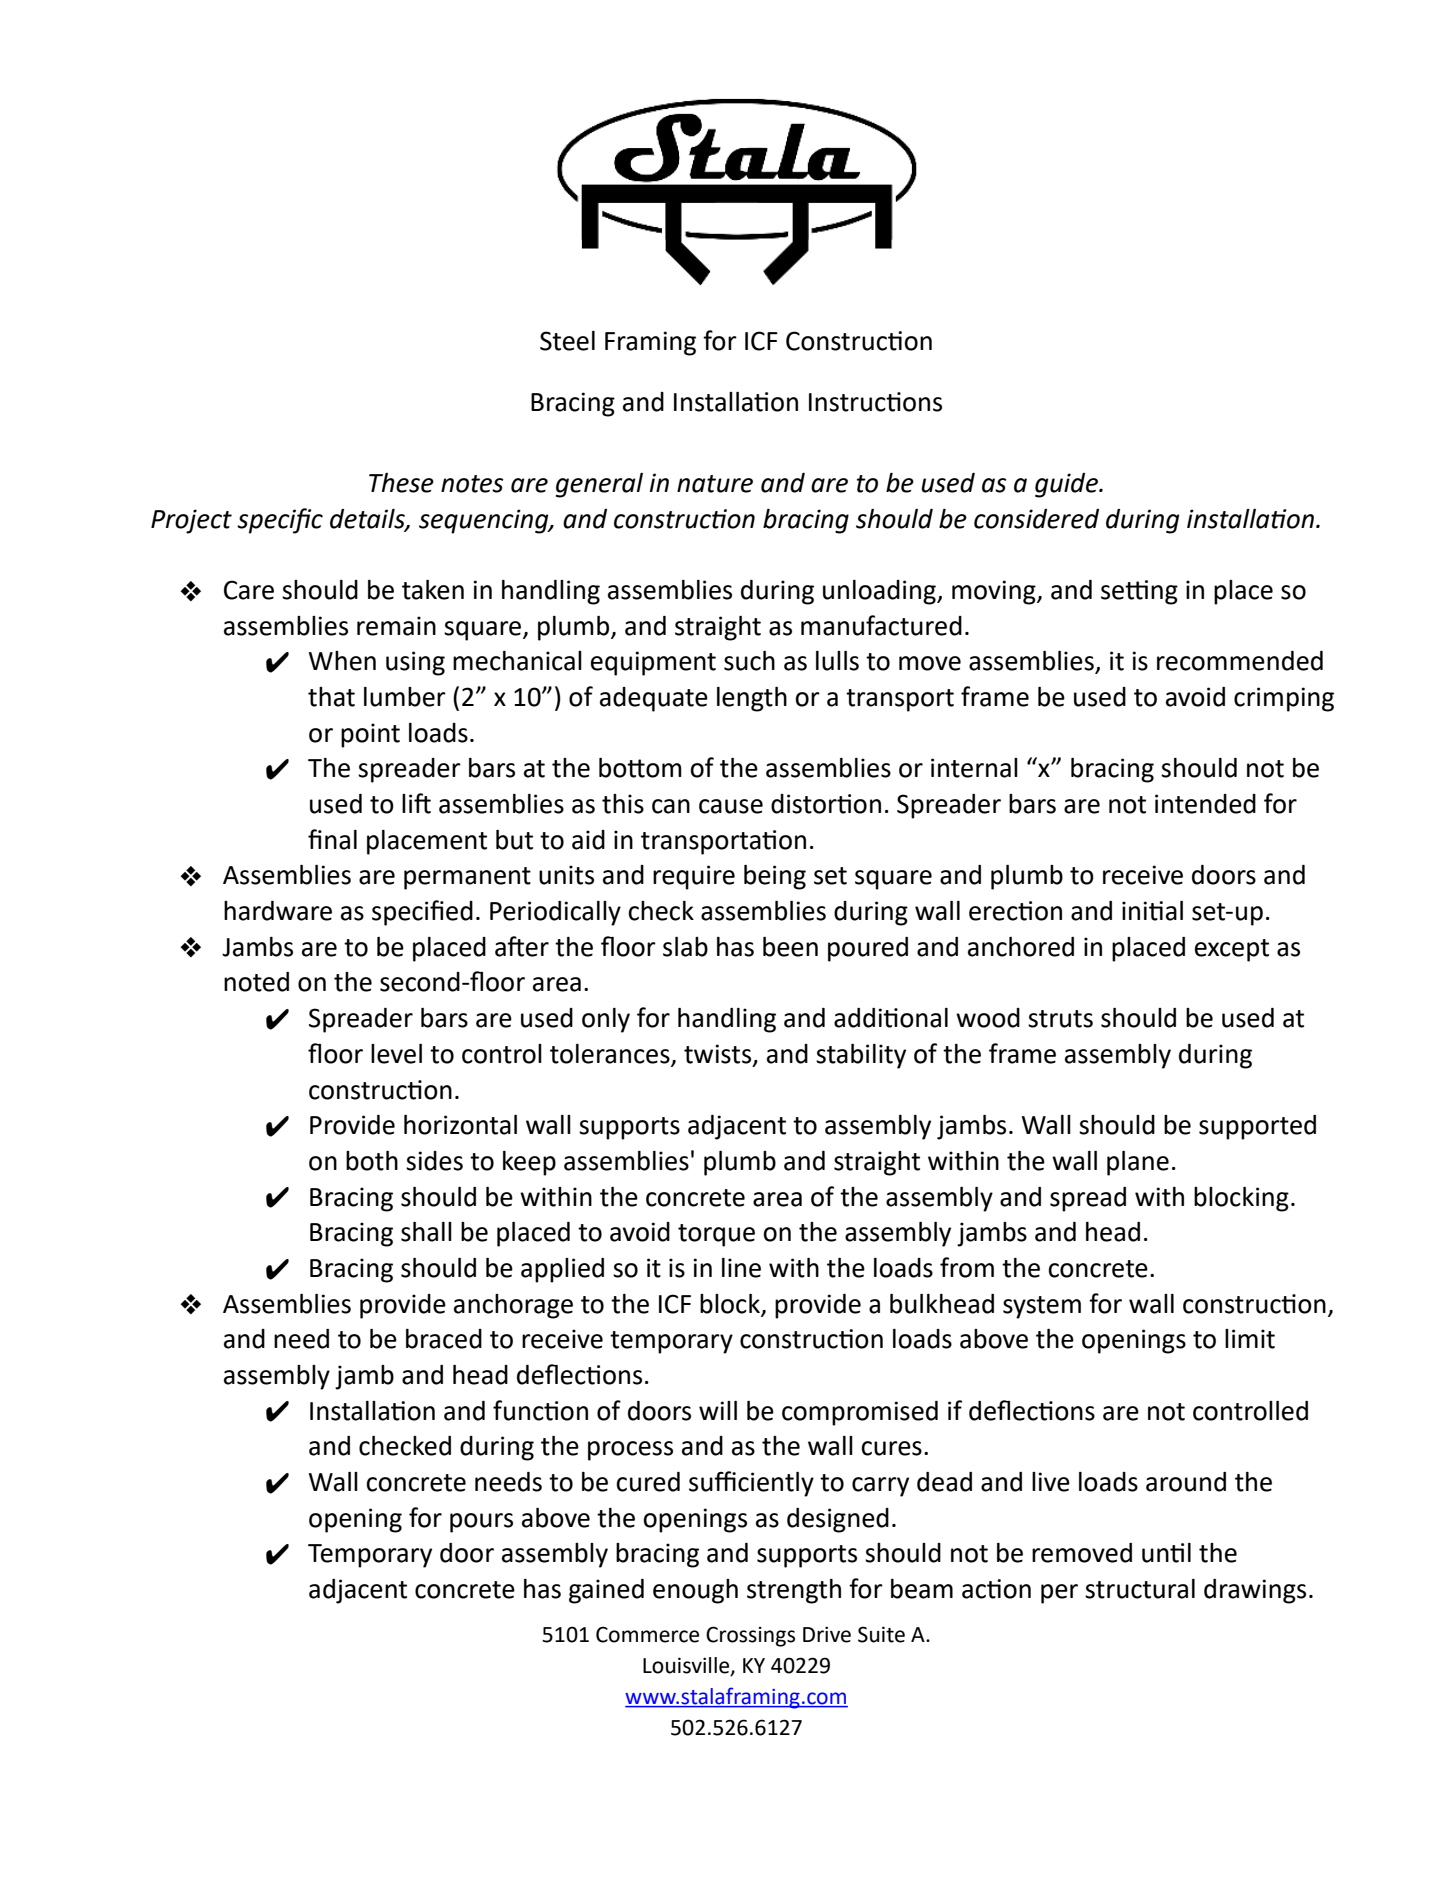 This document has height=1884, width=1456. What do you see at coordinates (715, 484) in the document?
I see `nature` at bounding box center [715, 484].
